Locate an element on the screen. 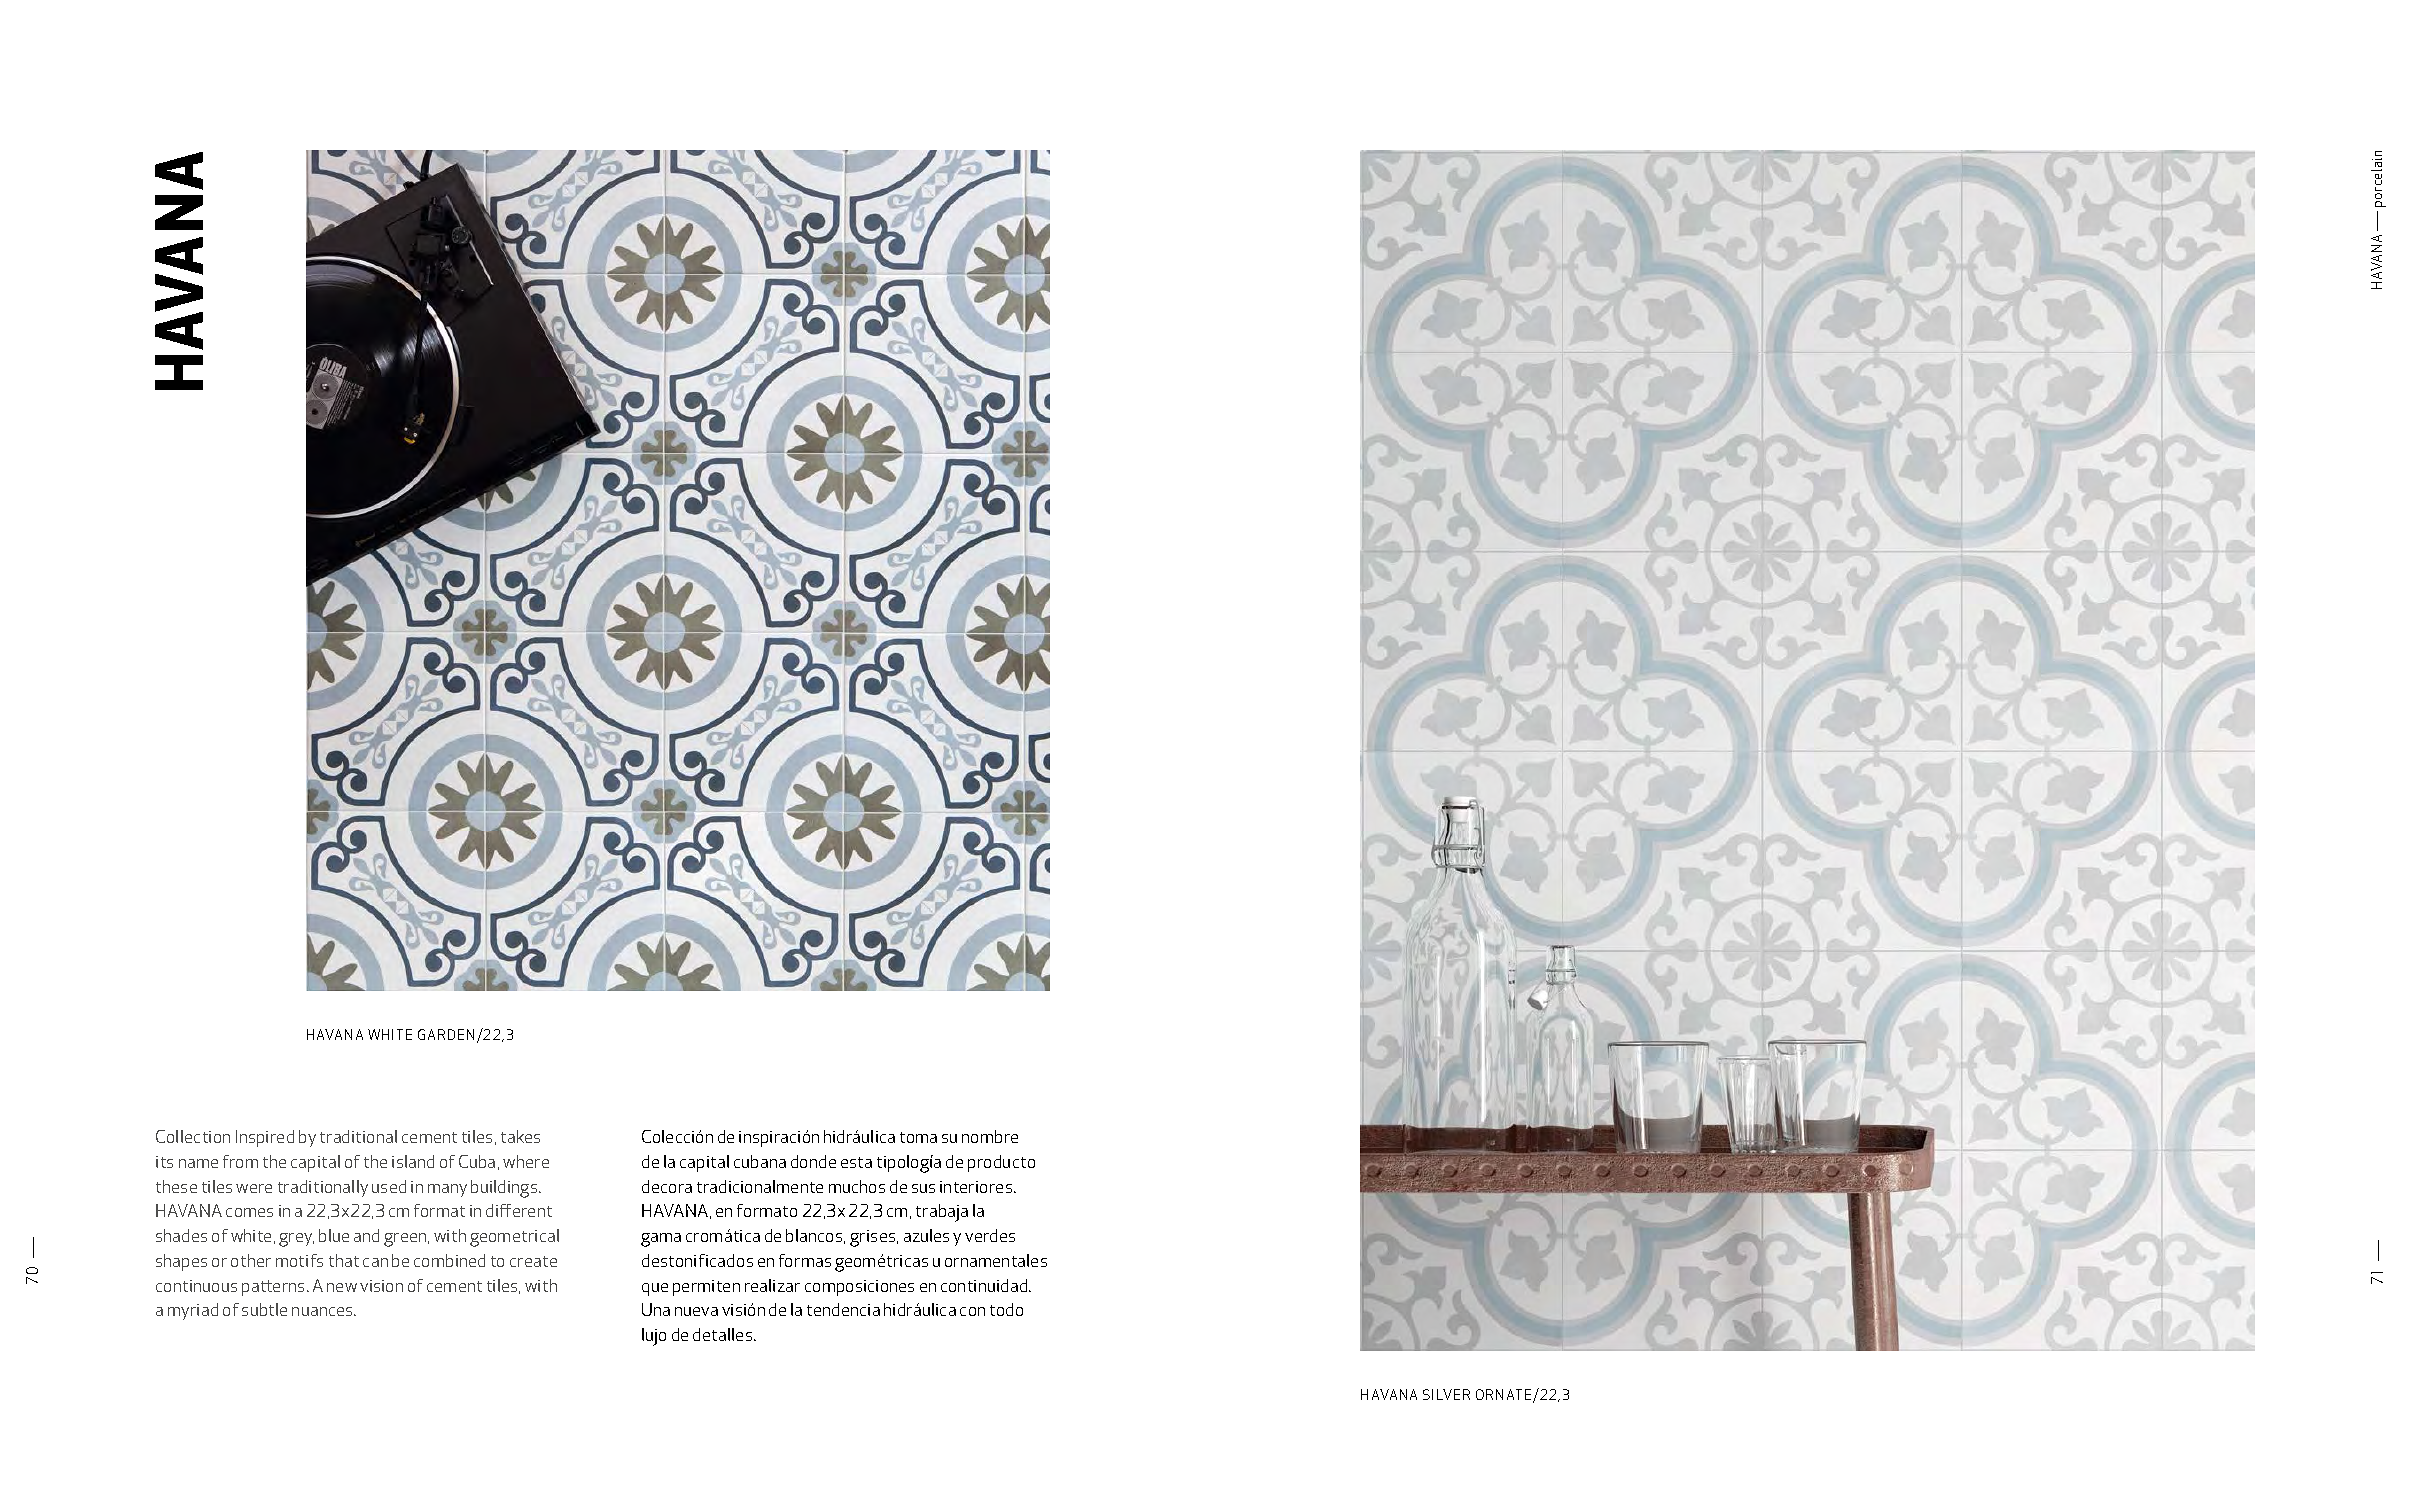  Inspired is located at coordinates (265, 1138).
